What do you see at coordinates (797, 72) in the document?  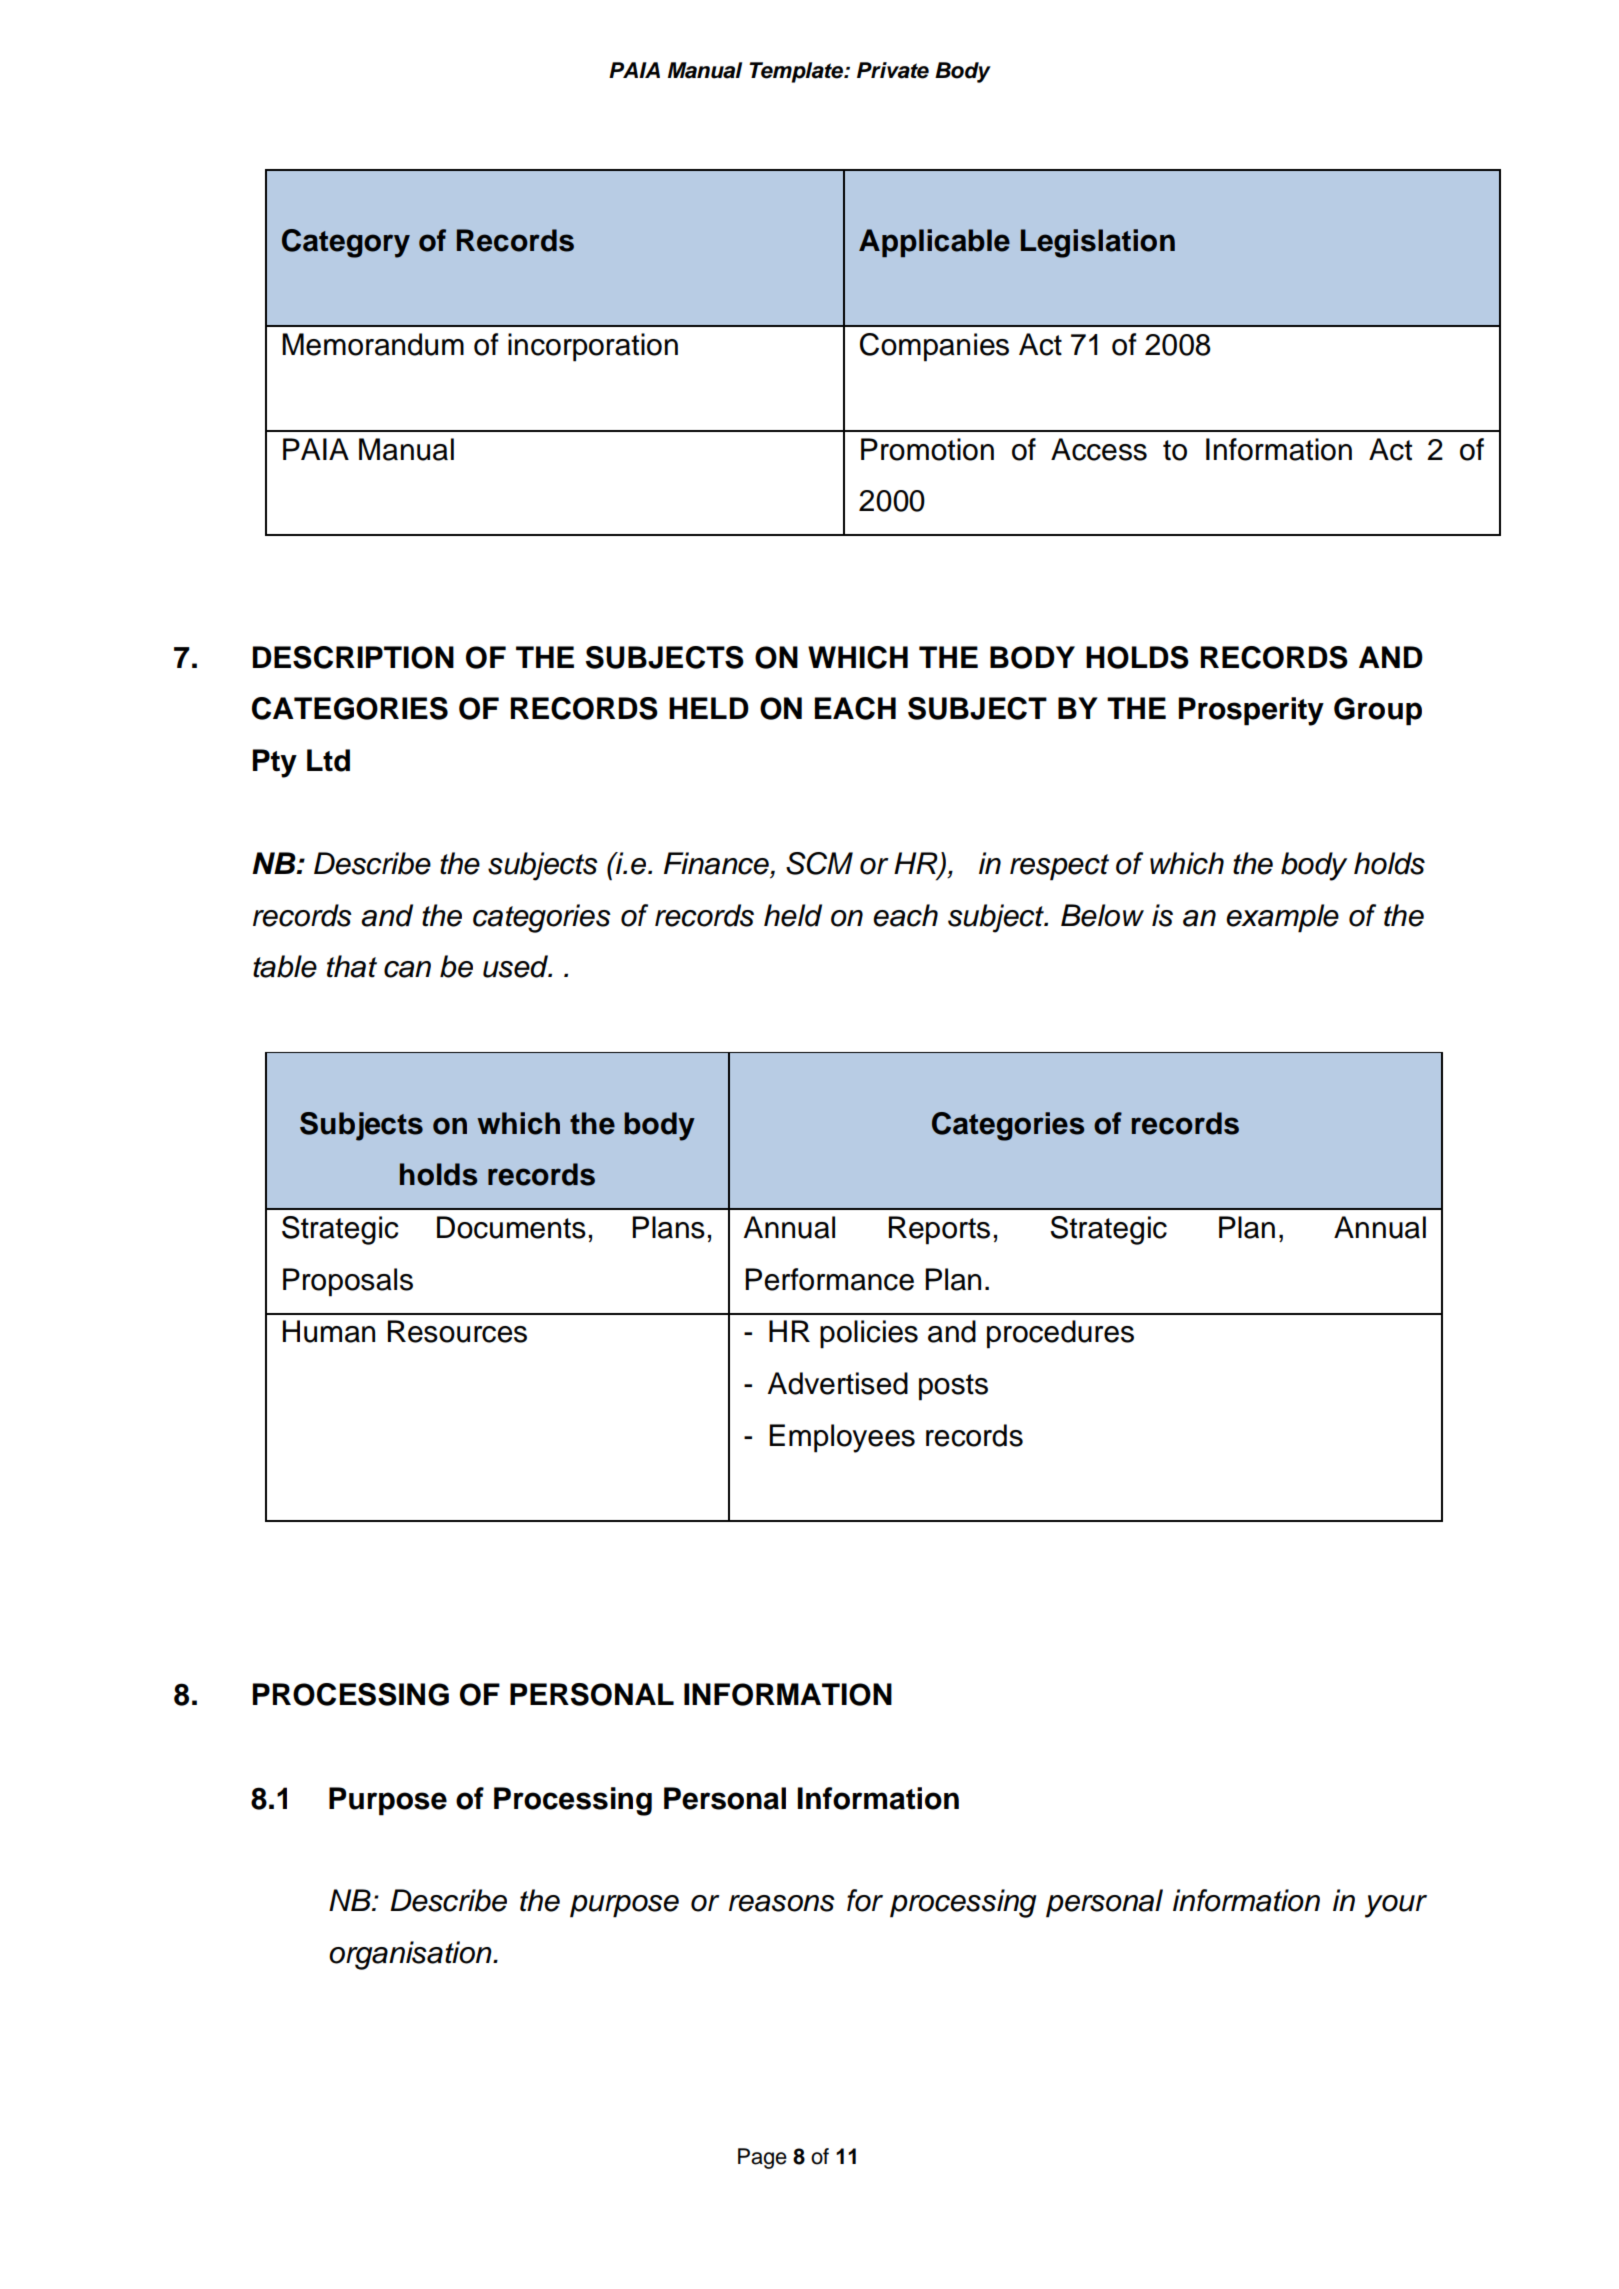 I see `Template` at bounding box center [797, 72].
